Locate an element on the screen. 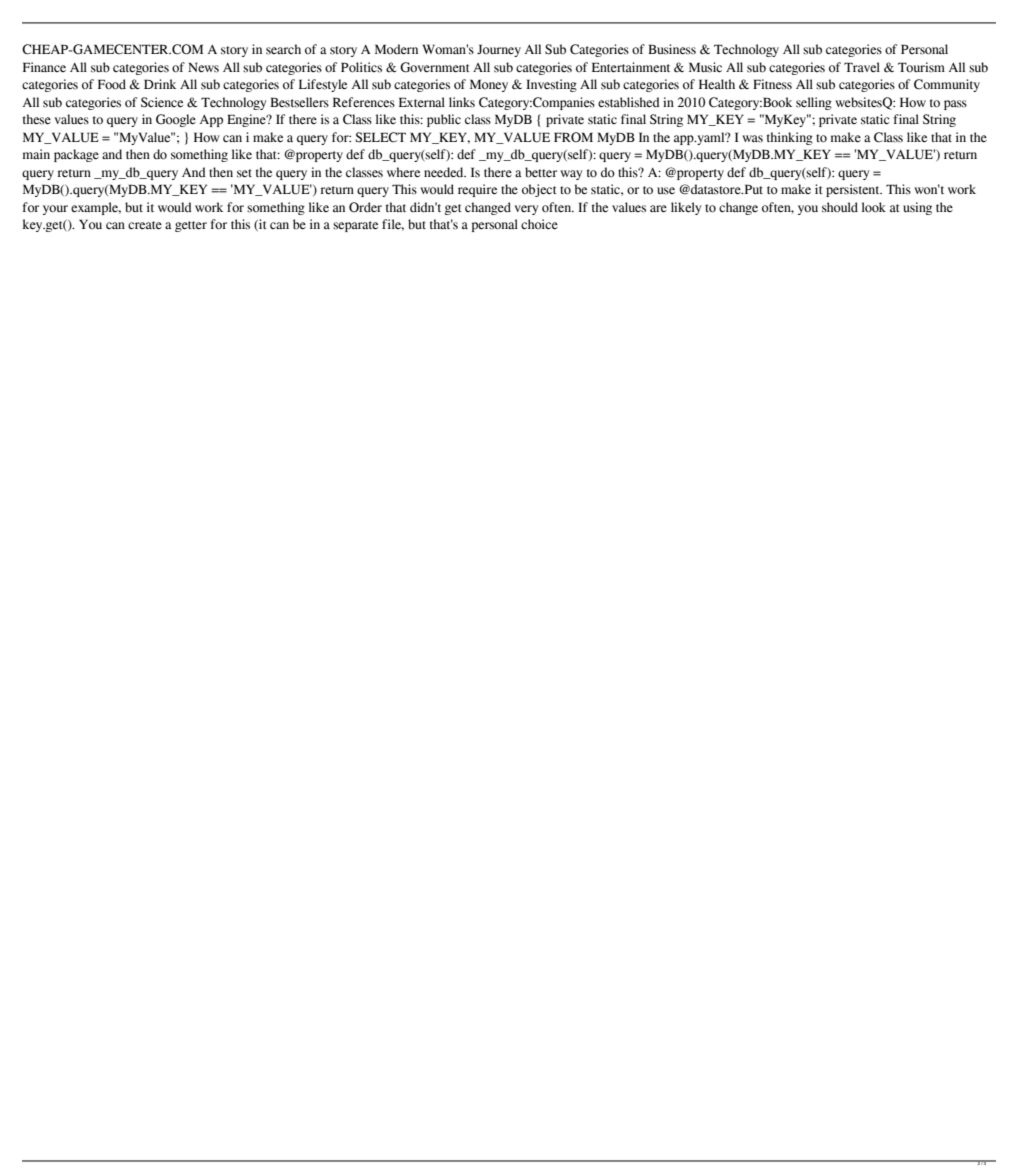 This screenshot has height=1176, width=1018. persistent is located at coordinates (854, 190).
